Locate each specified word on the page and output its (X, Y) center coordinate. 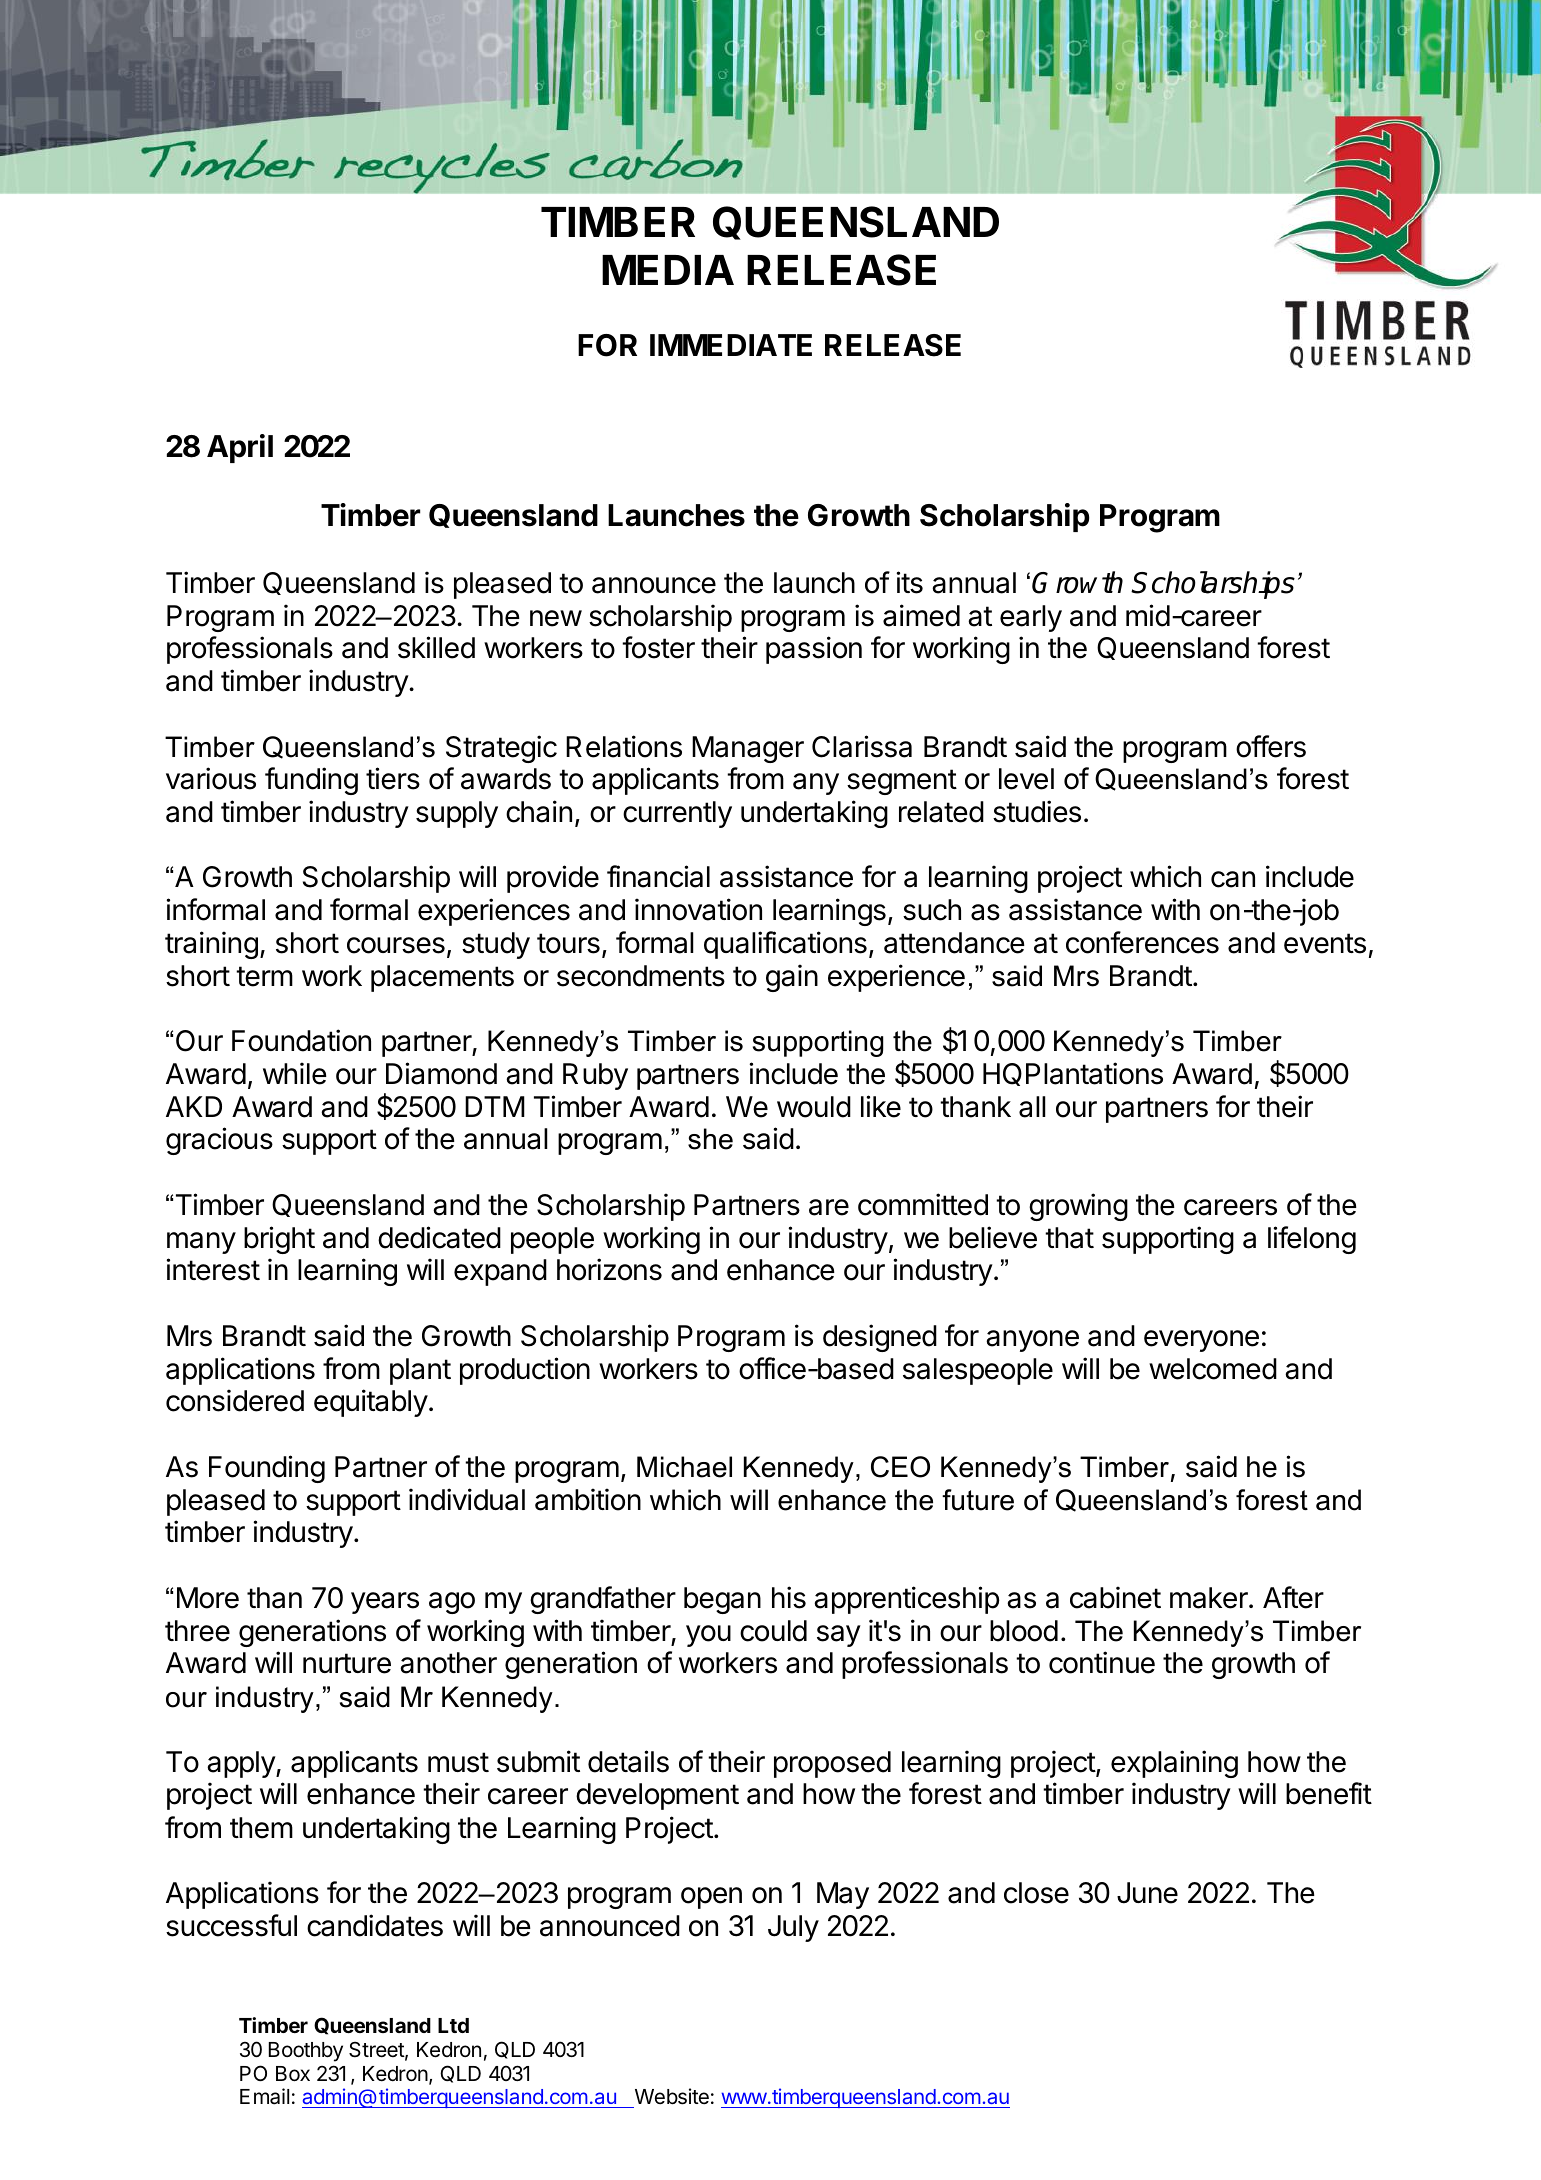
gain (792, 978)
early (1031, 618)
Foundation (301, 1040)
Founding (267, 1469)
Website (670, 2098)
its (909, 582)
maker (1210, 1598)
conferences (1142, 942)
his (789, 1597)
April (240, 448)
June (1147, 1893)
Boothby (306, 2052)
